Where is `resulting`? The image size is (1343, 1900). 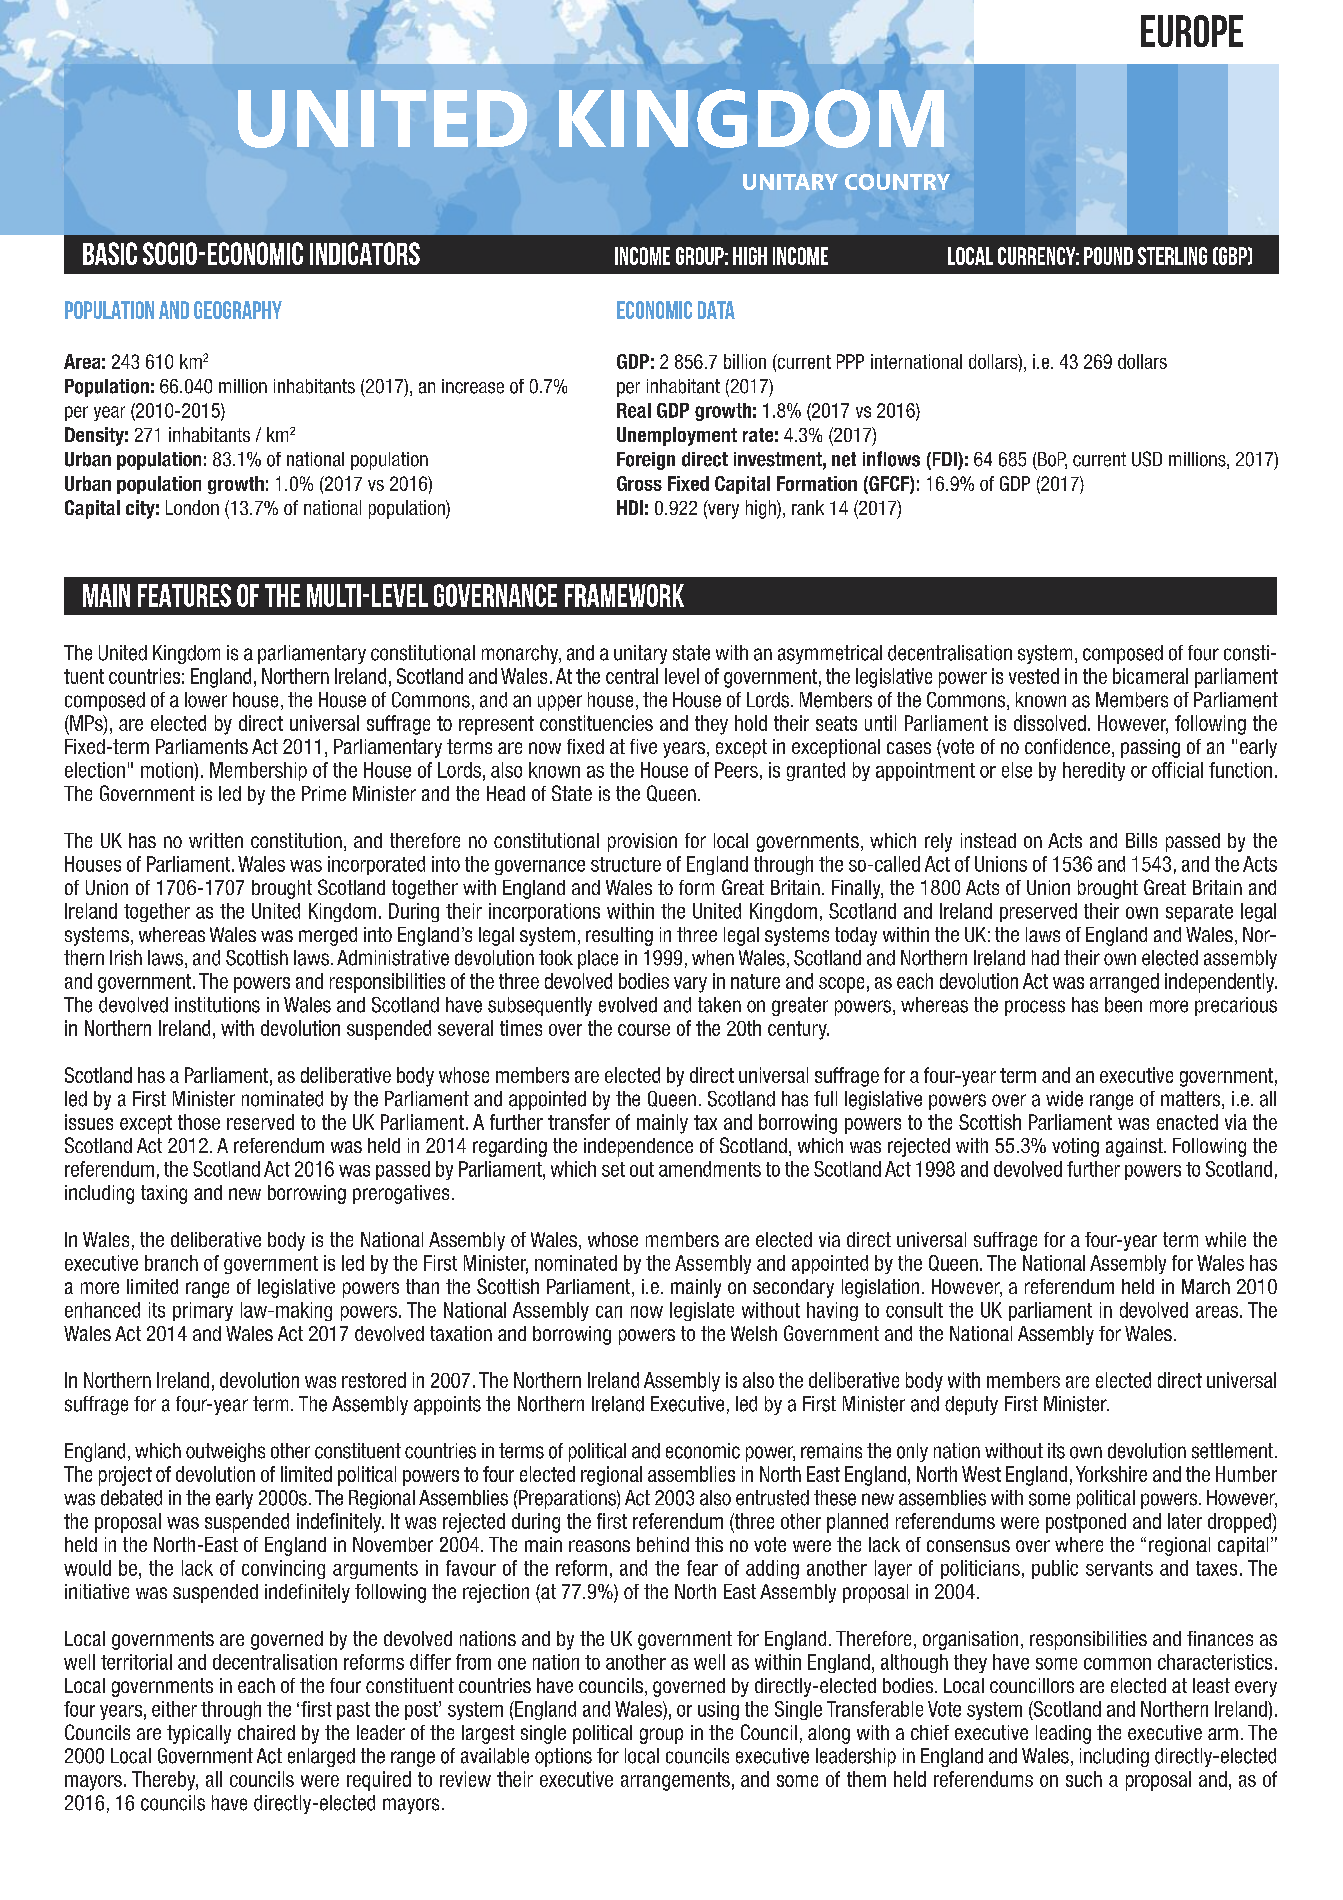
resulting is located at coordinates (619, 936).
